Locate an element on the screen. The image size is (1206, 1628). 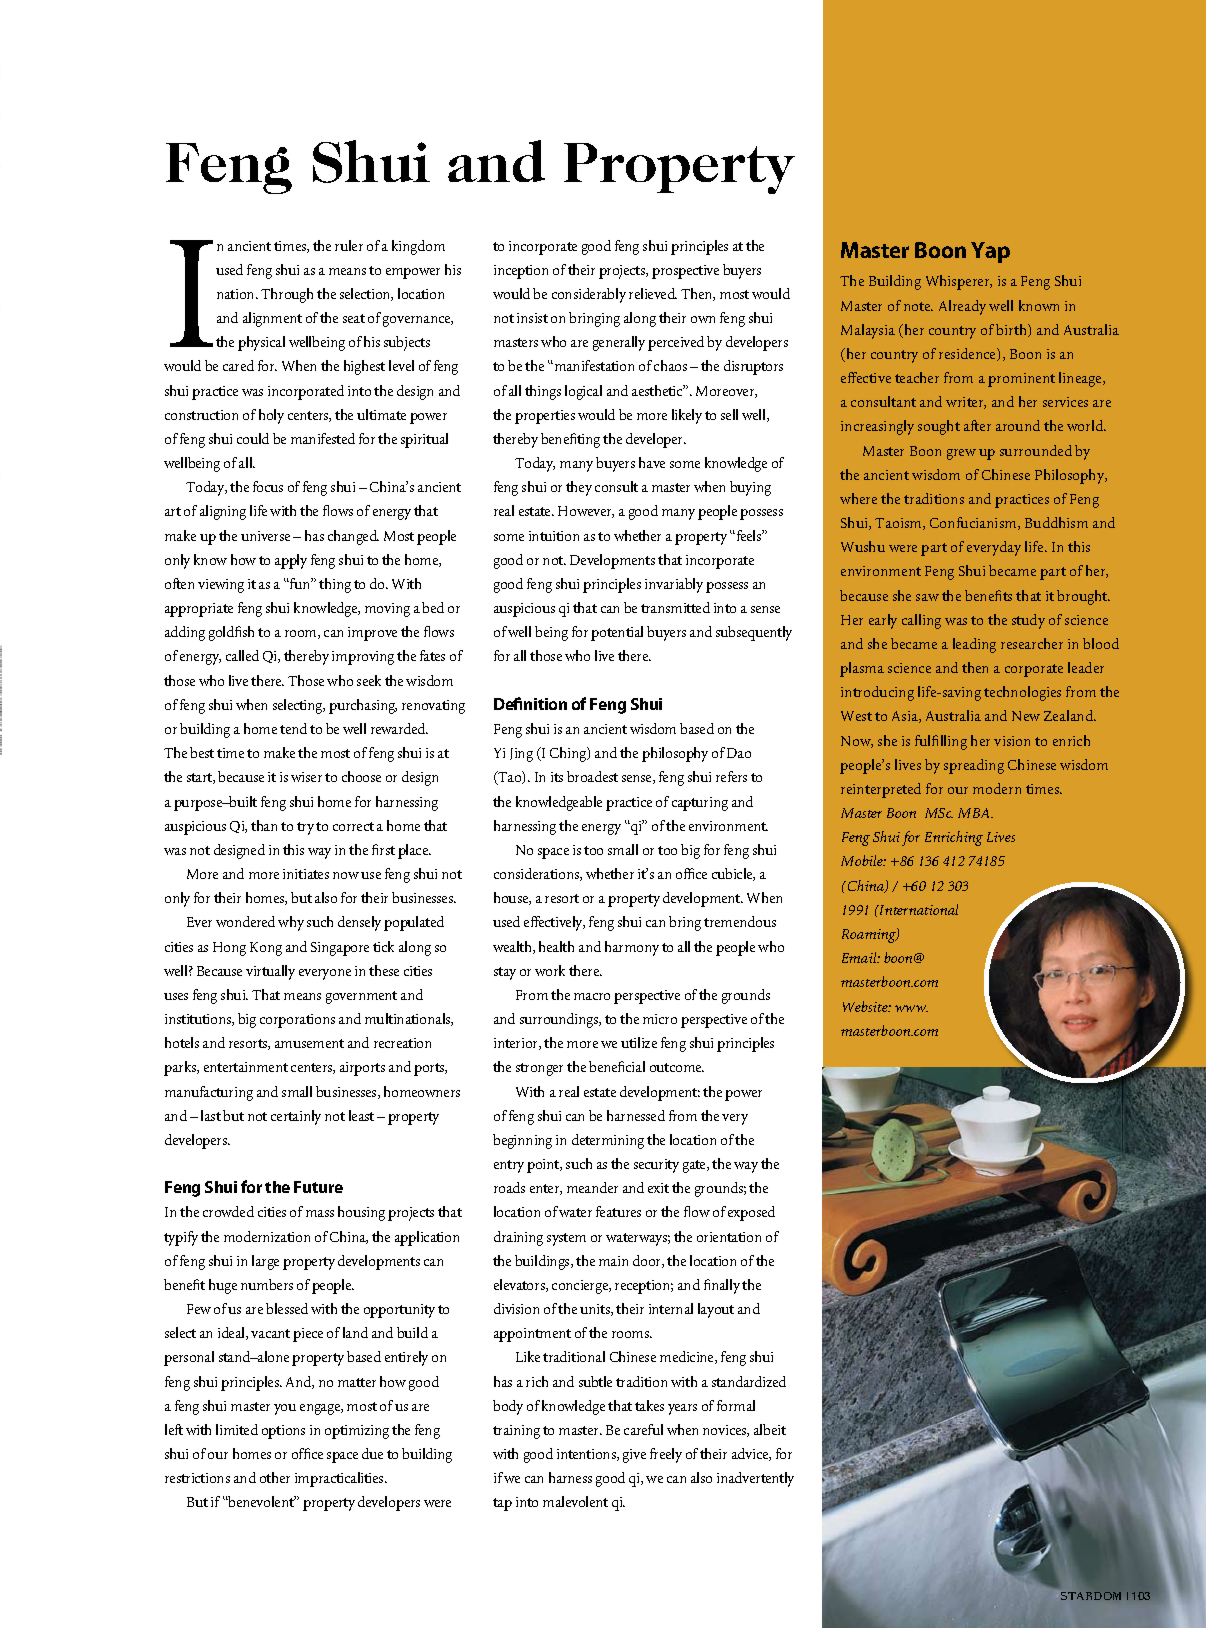
universe is located at coordinates (265, 536).
